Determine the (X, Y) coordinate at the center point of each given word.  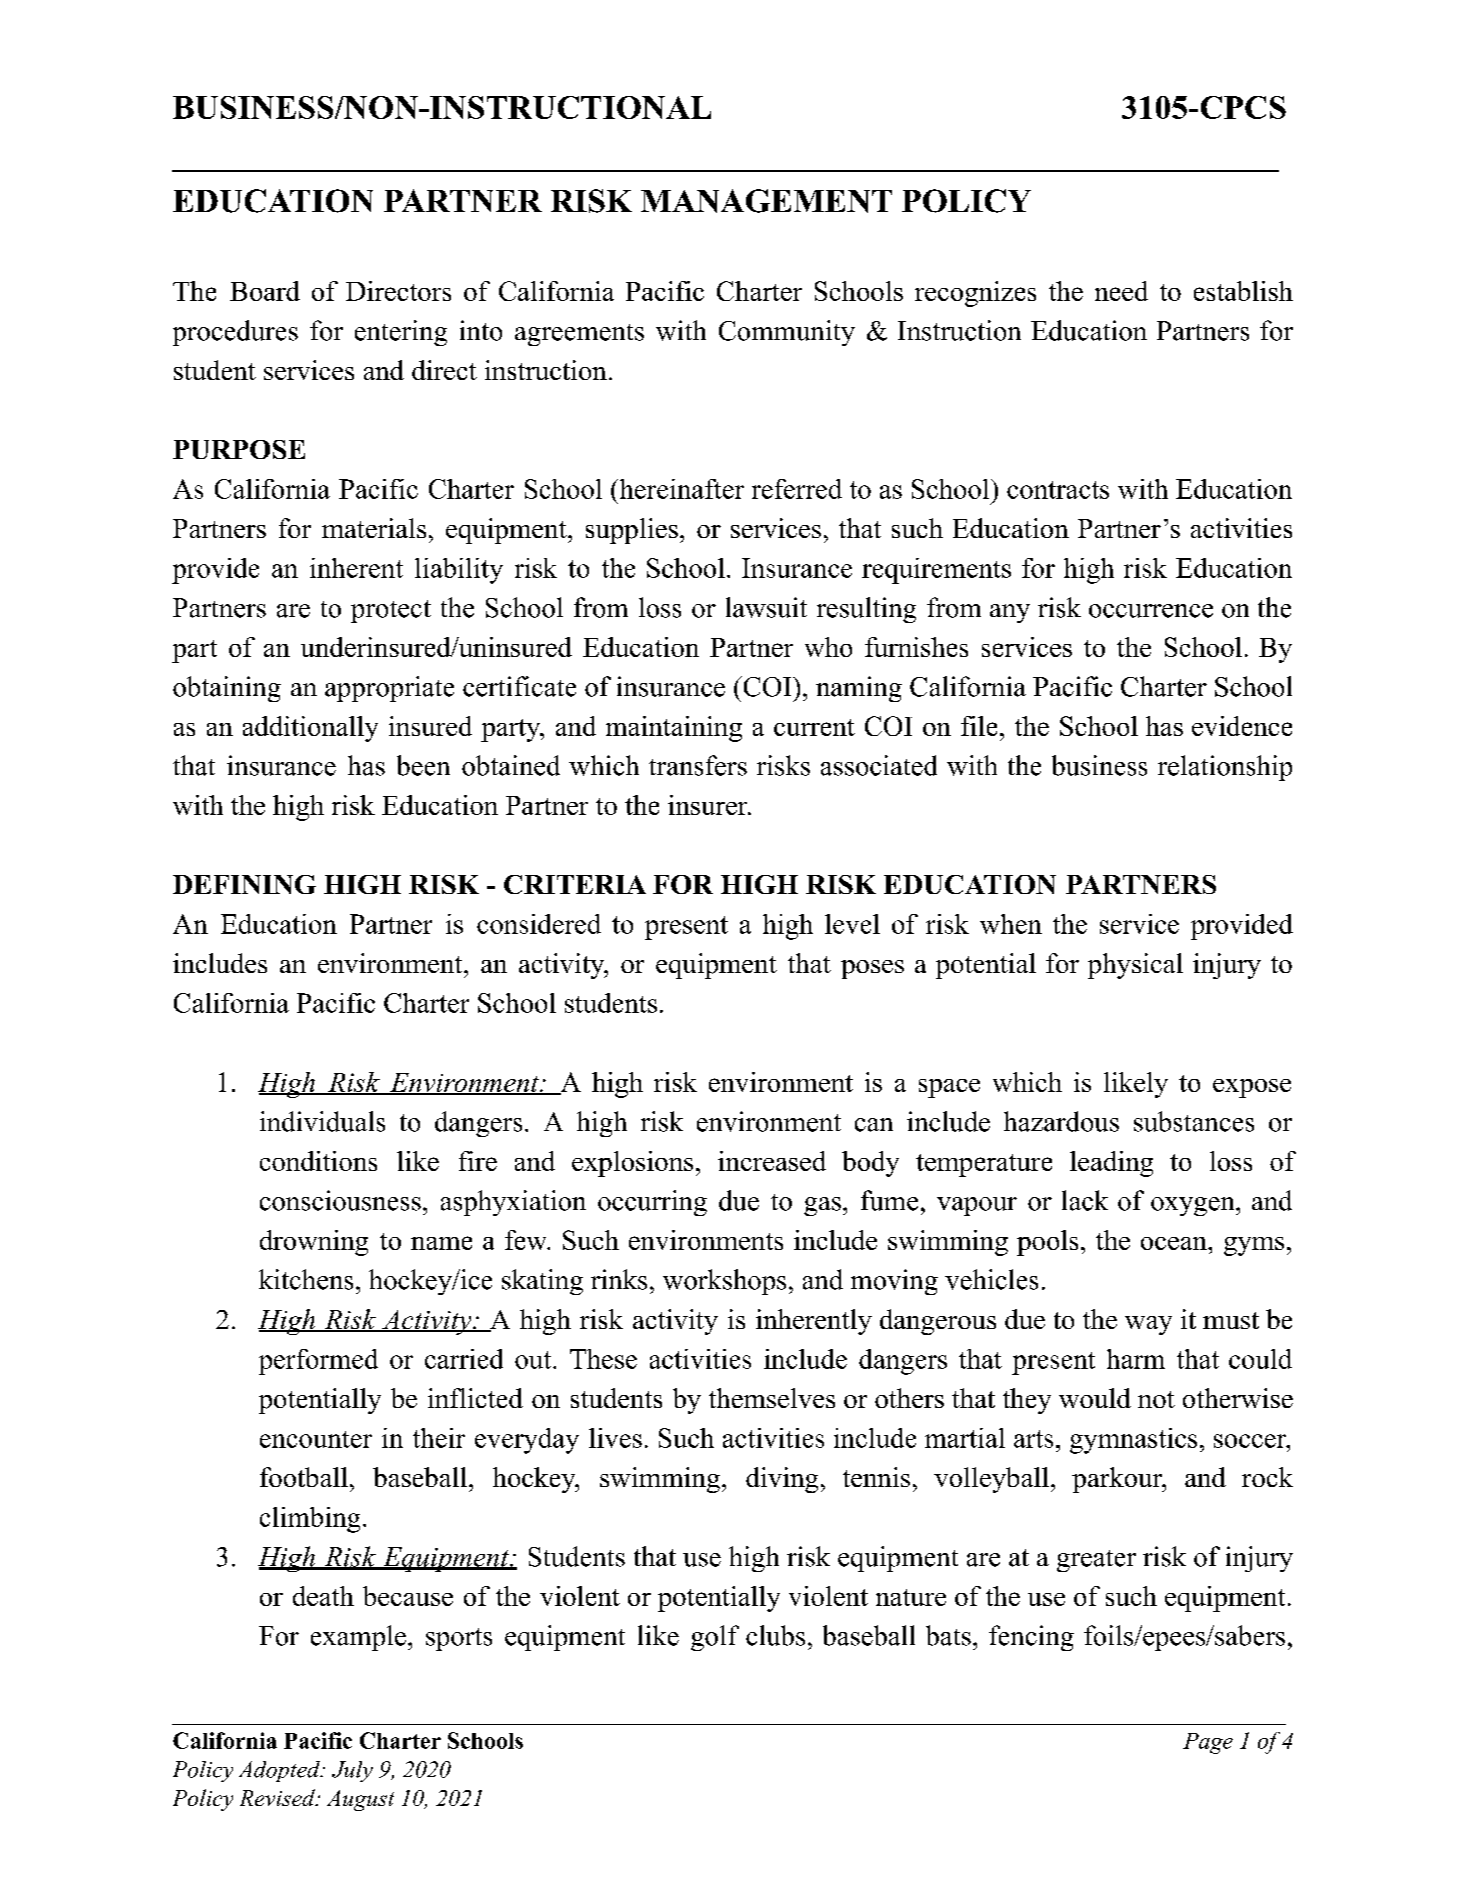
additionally (310, 729)
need (1121, 291)
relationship (1225, 768)
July (352, 1771)
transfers (698, 765)
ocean (1175, 1243)
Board (265, 291)
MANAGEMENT (766, 201)
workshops (724, 1282)
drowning (314, 1243)
